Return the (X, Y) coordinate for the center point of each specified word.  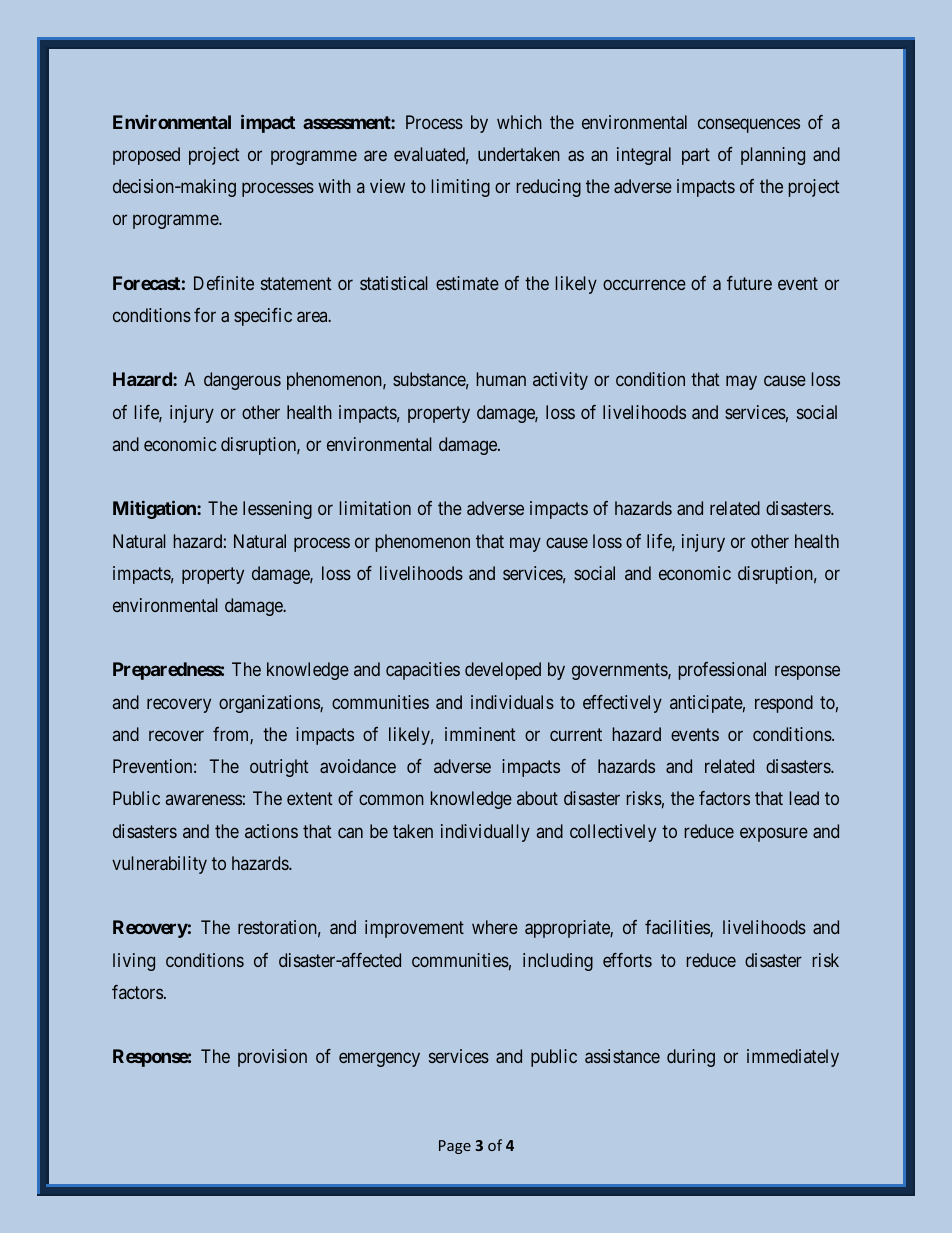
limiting (461, 188)
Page (455, 1147)
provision (272, 1058)
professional (722, 671)
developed (503, 671)
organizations (270, 704)
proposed (146, 156)
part (696, 156)
